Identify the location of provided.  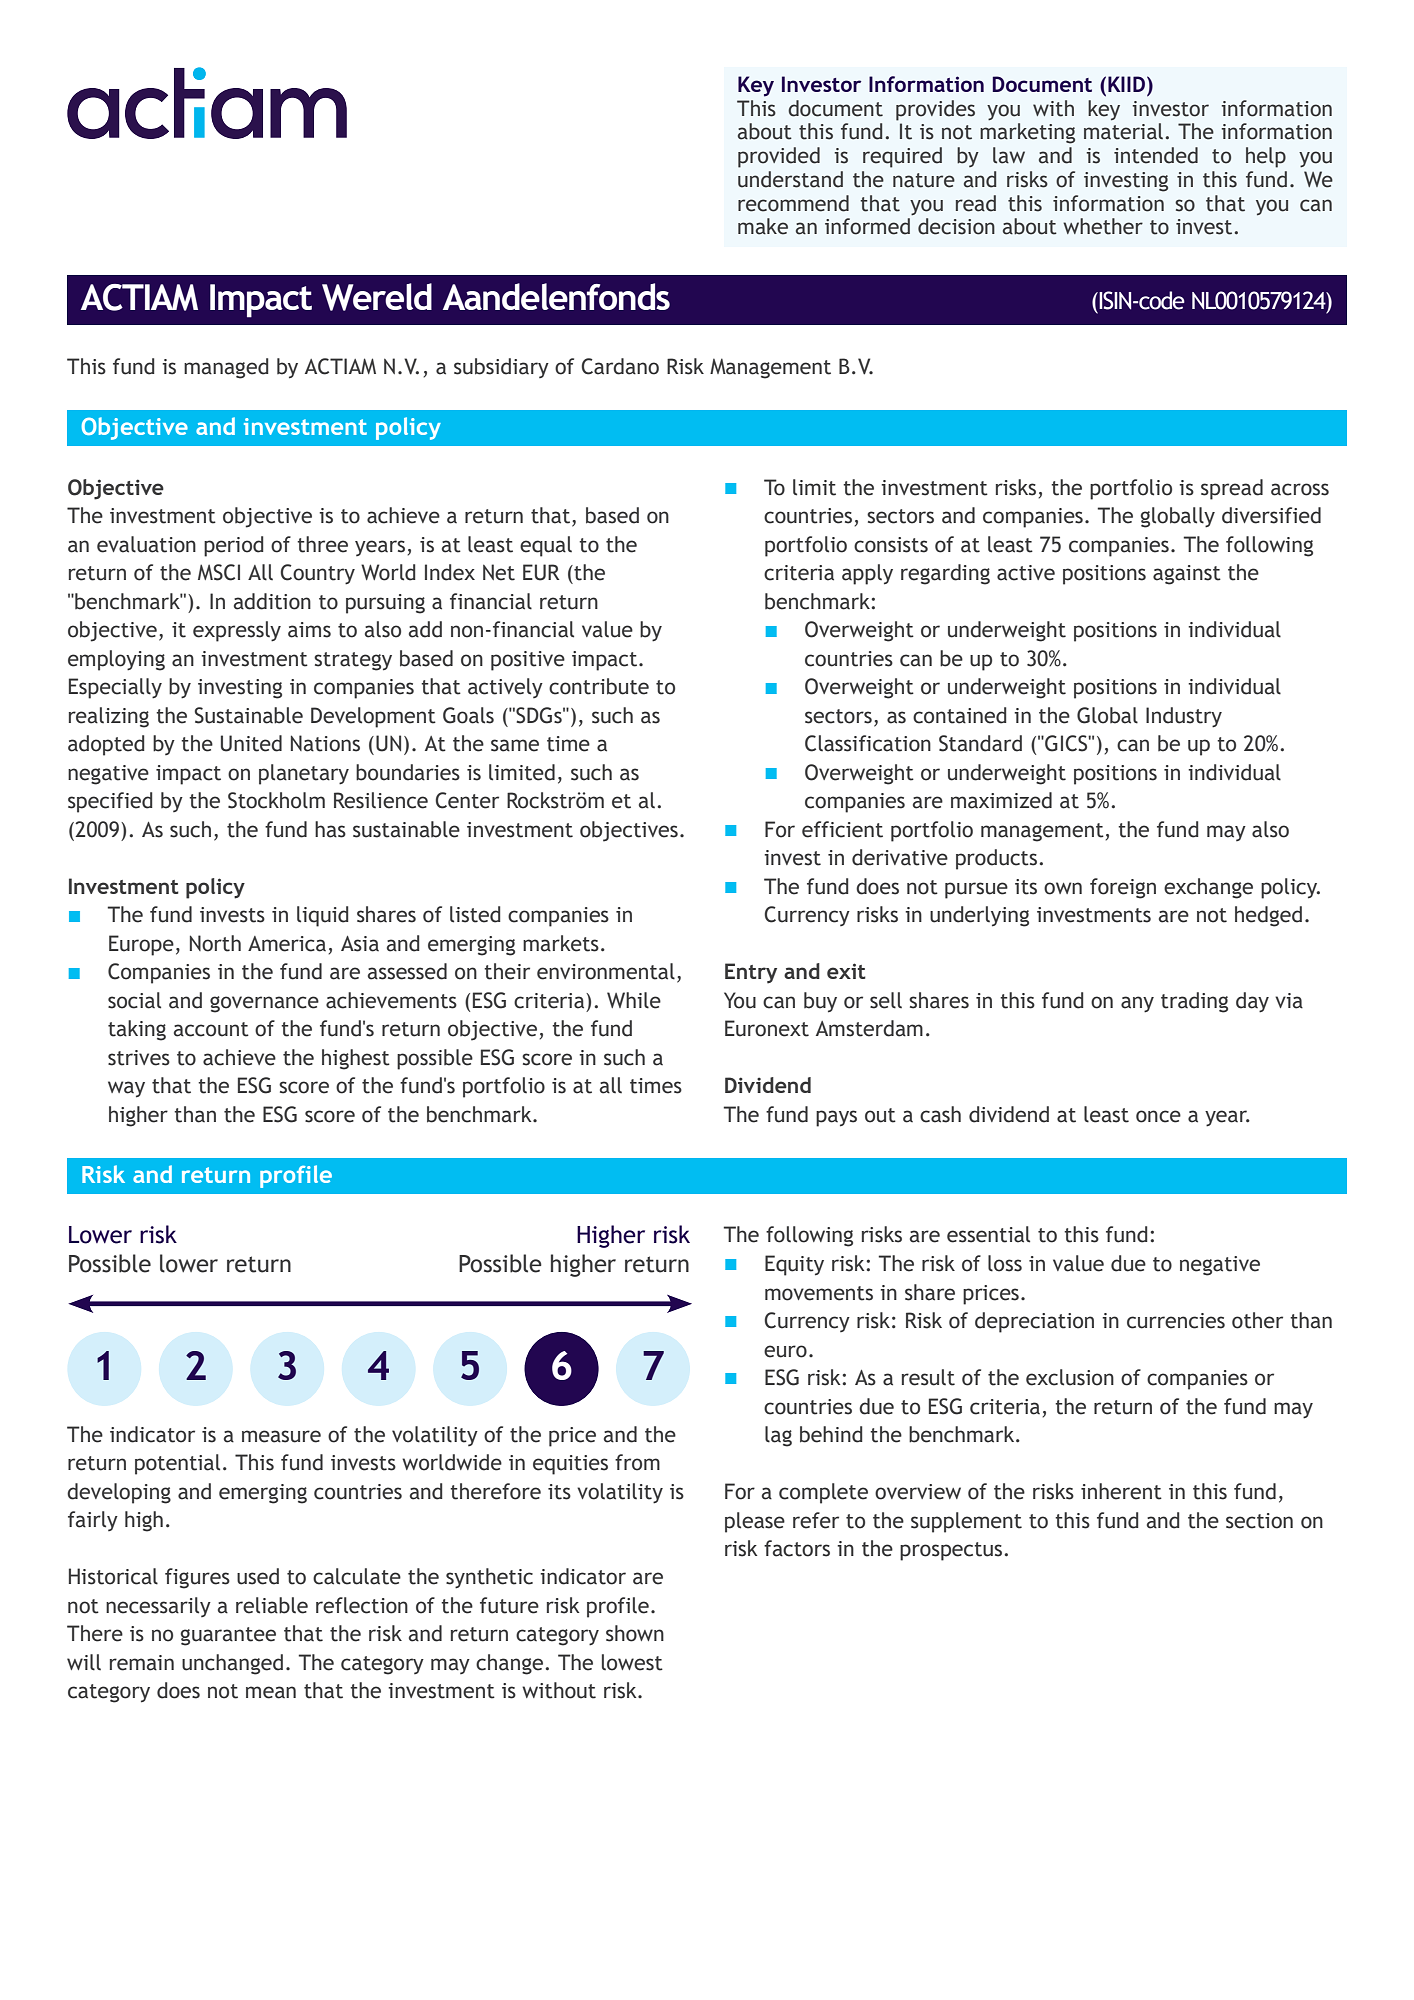
(779, 157).
